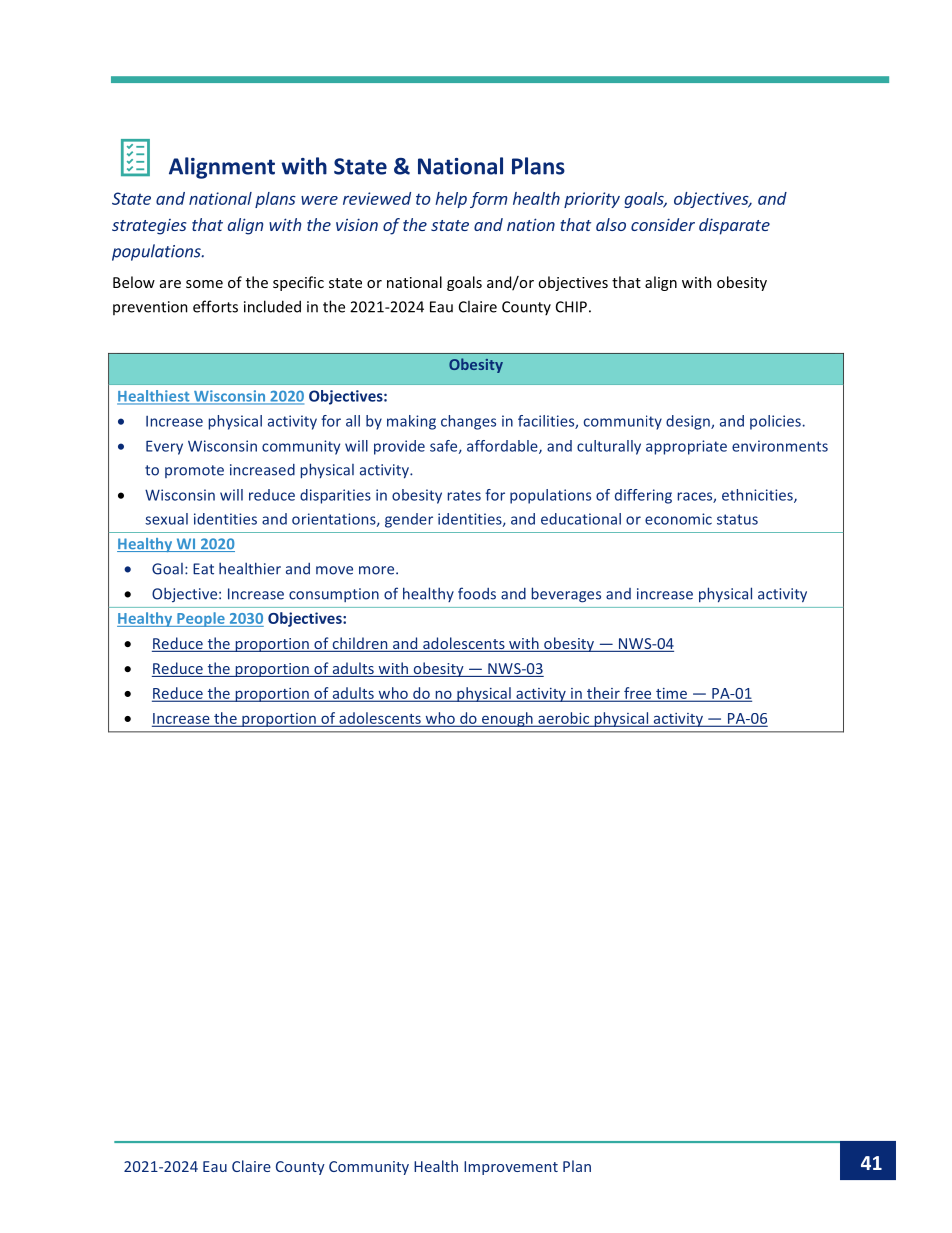 The image size is (952, 1233). I want to click on strategies, so click(149, 227).
